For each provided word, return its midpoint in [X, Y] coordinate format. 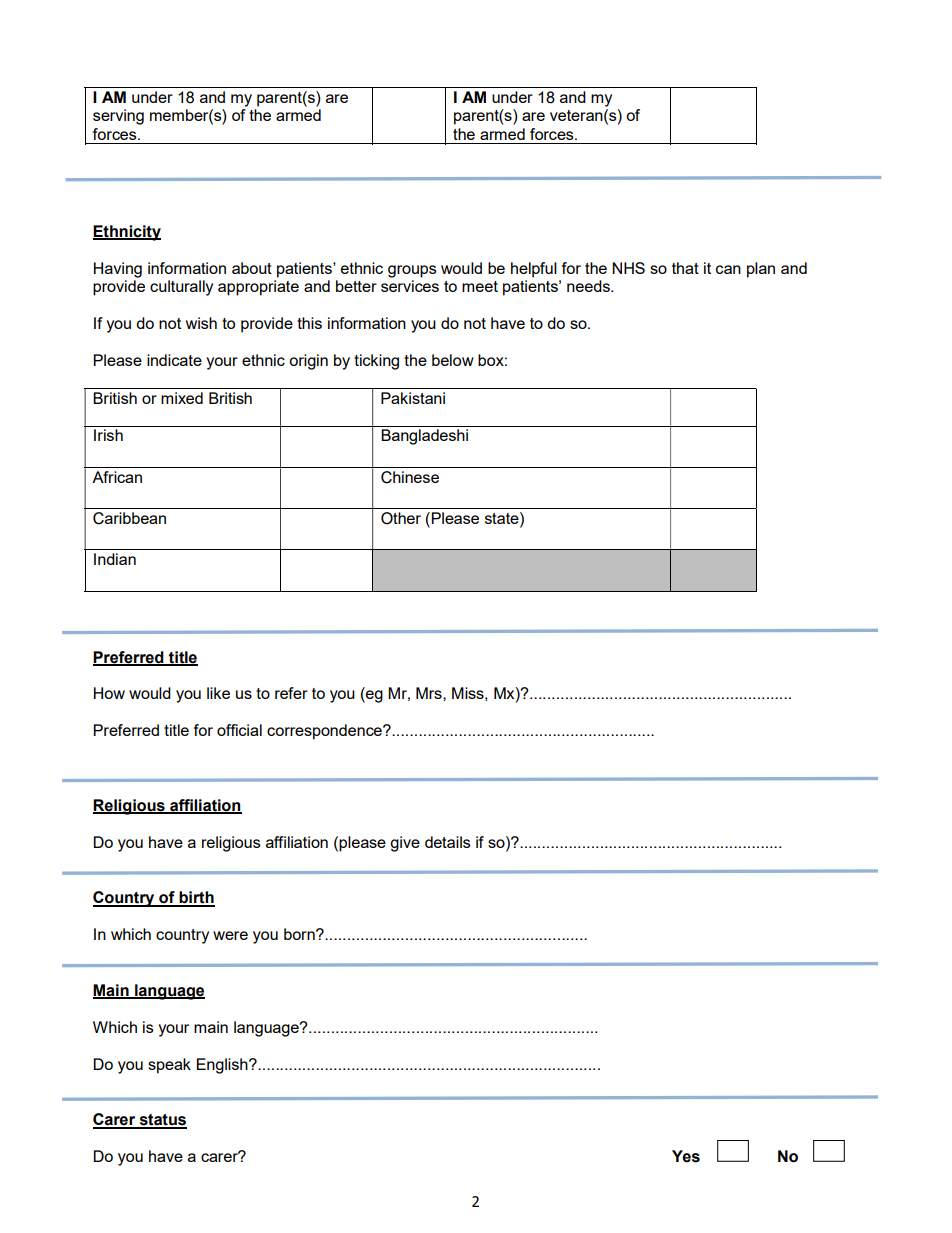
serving [118, 117]
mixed [182, 398]
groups [412, 271]
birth [196, 898]
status [162, 1121]
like [218, 693]
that [685, 268]
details [448, 842]
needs [589, 286]
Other [401, 518]
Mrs [430, 693]
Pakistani [413, 398]
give [405, 844]
